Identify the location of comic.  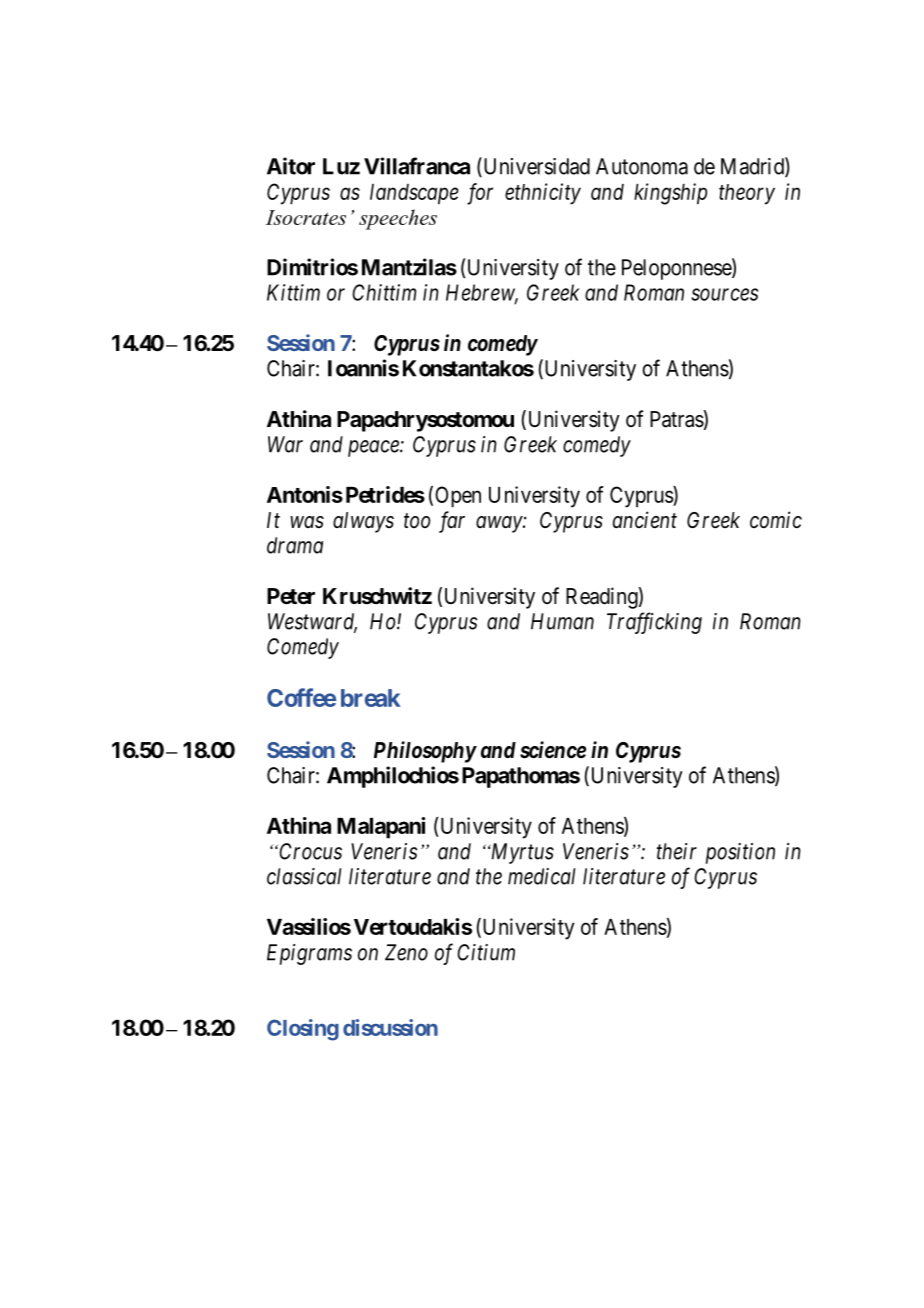
(776, 520).
